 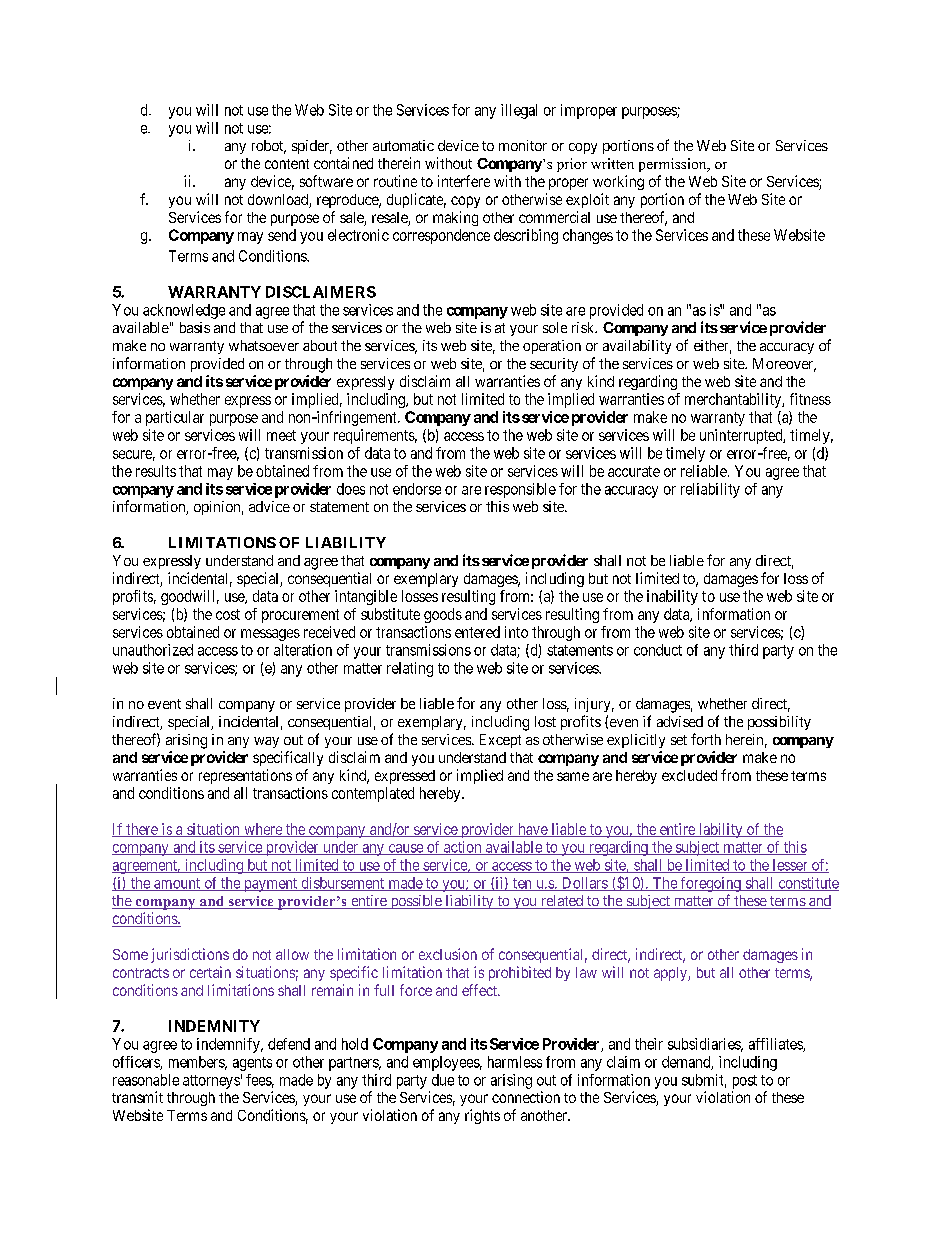 I want to click on results, so click(x=156, y=471).
